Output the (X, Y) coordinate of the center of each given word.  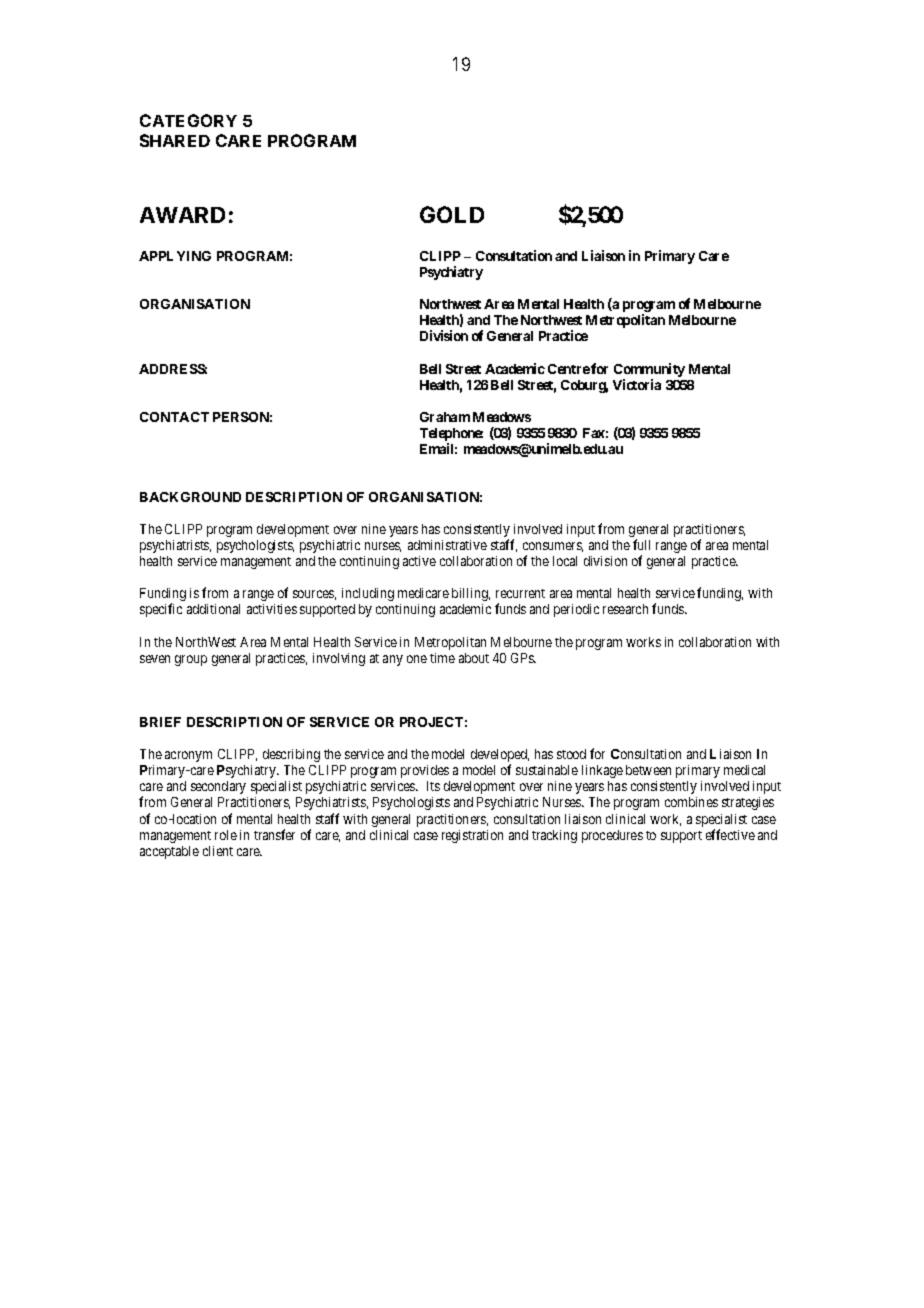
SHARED (175, 140)
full (641, 544)
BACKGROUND (190, 497)
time (442, 658)
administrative (447, 545)
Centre (569, 369)
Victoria (637, 384)
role (226, 835)
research (625, 609)
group (191, 660)
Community (649, 371)
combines (691, 802)
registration (472, 836)
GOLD (452, 214)
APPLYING (175, 256)
